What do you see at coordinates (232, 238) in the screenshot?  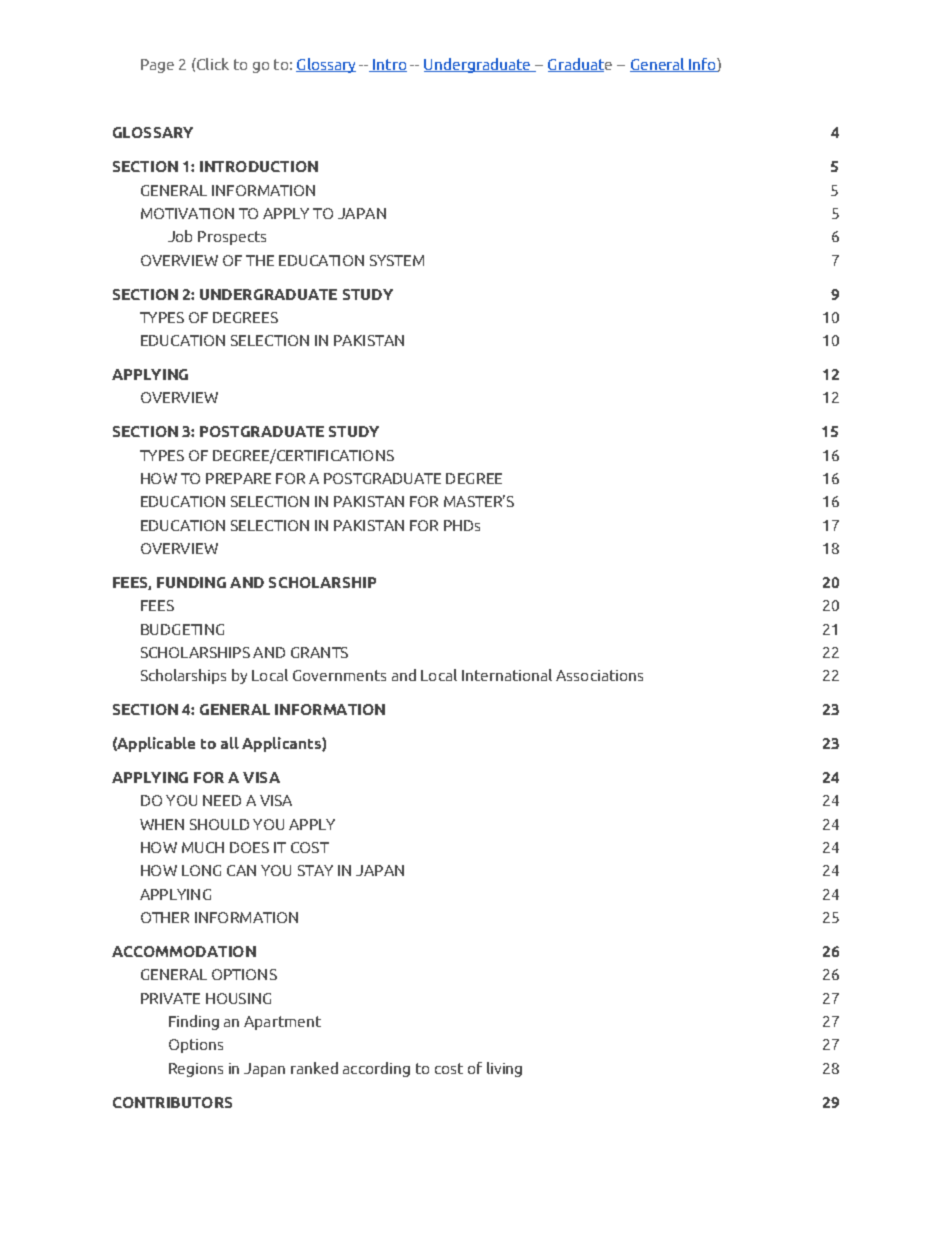 I see `Prospects` at bounding box center [232, 238].
